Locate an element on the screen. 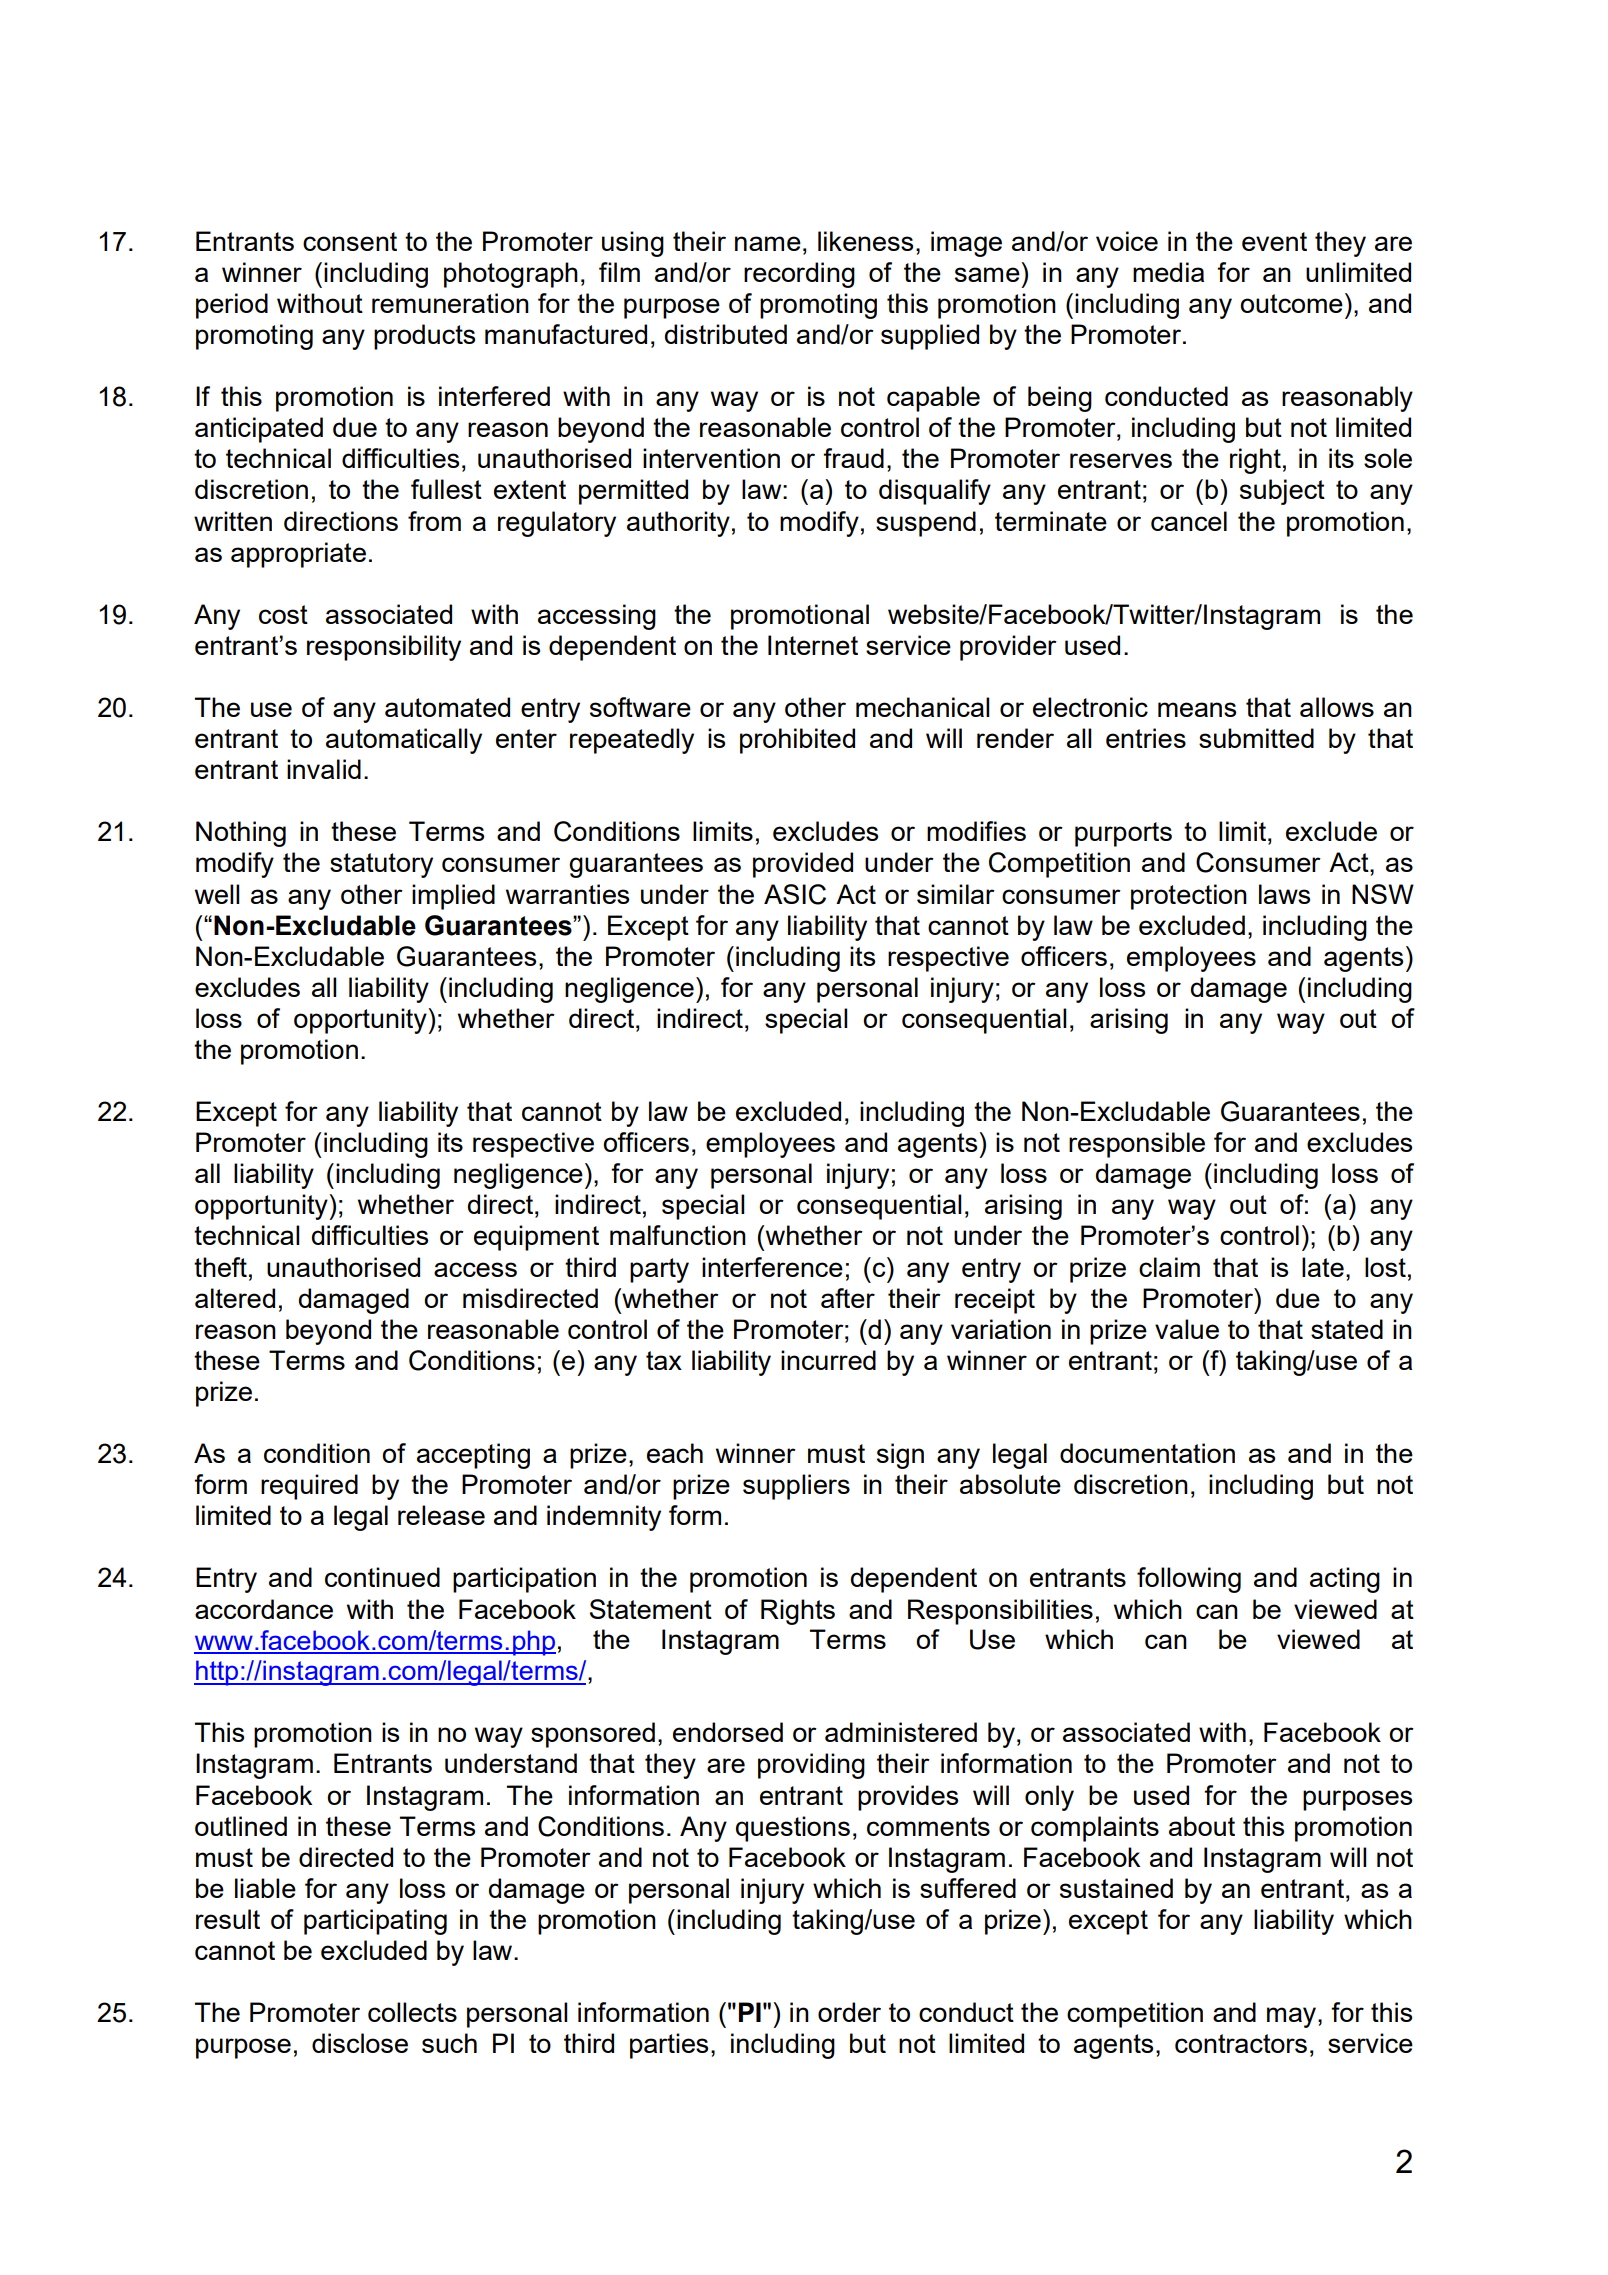  theft is located at coordinates (220, 1267).
